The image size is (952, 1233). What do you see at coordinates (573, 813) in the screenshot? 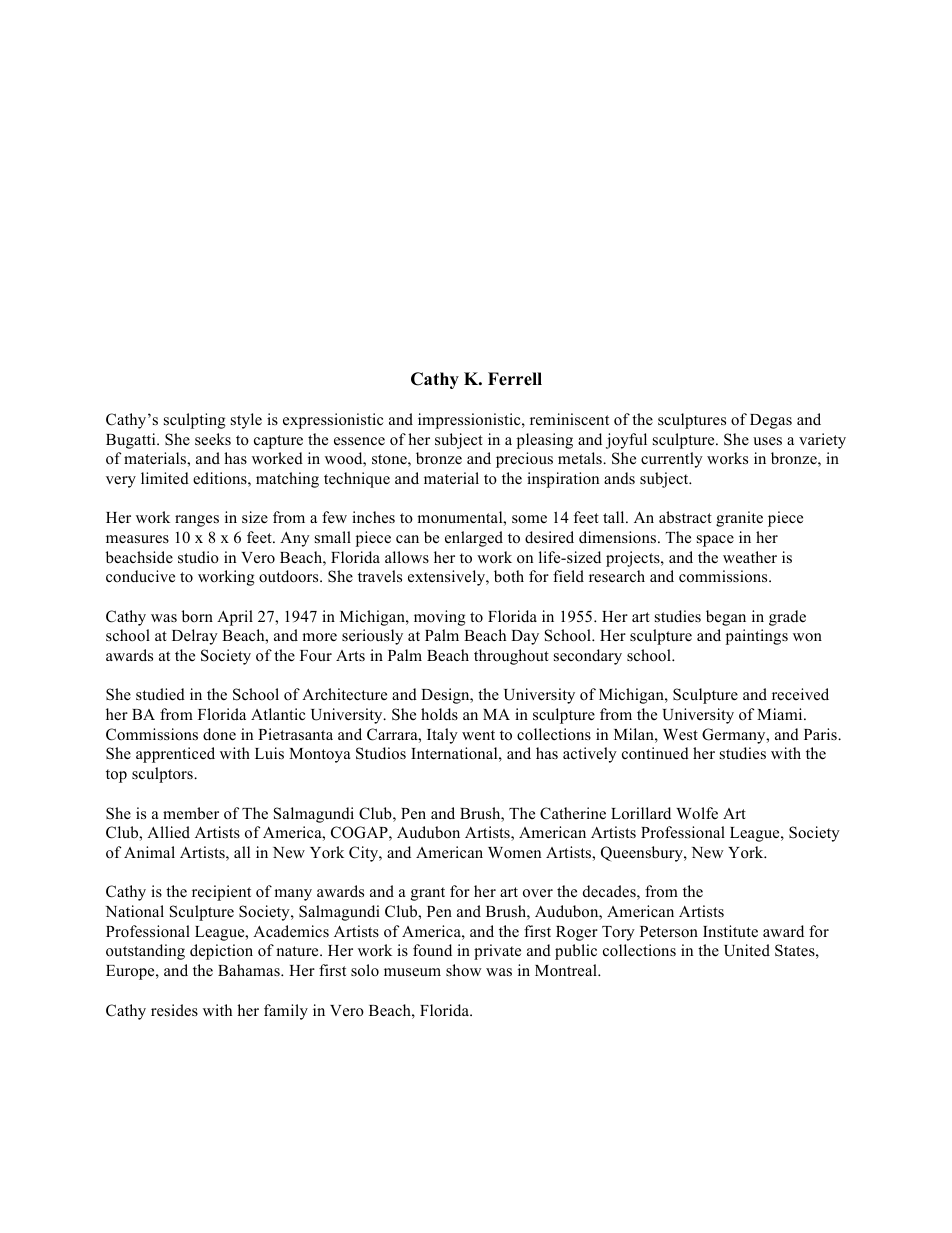
I see `Catherine` at bounding box center [573, 813].
